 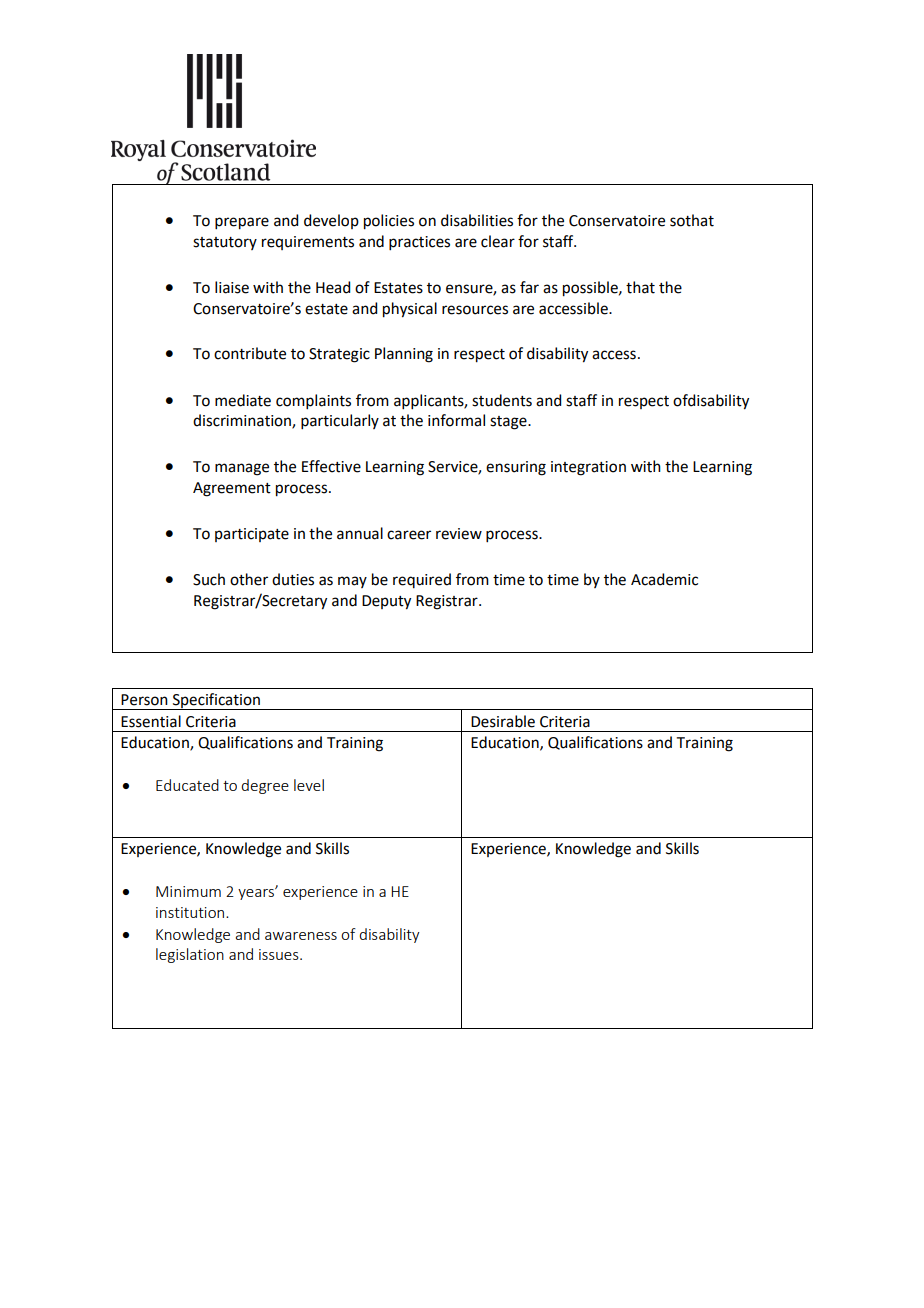 What do you see at coordinates (664, 579) in the screenshot?
I see `Academic` at bounding box center [664, 579].
